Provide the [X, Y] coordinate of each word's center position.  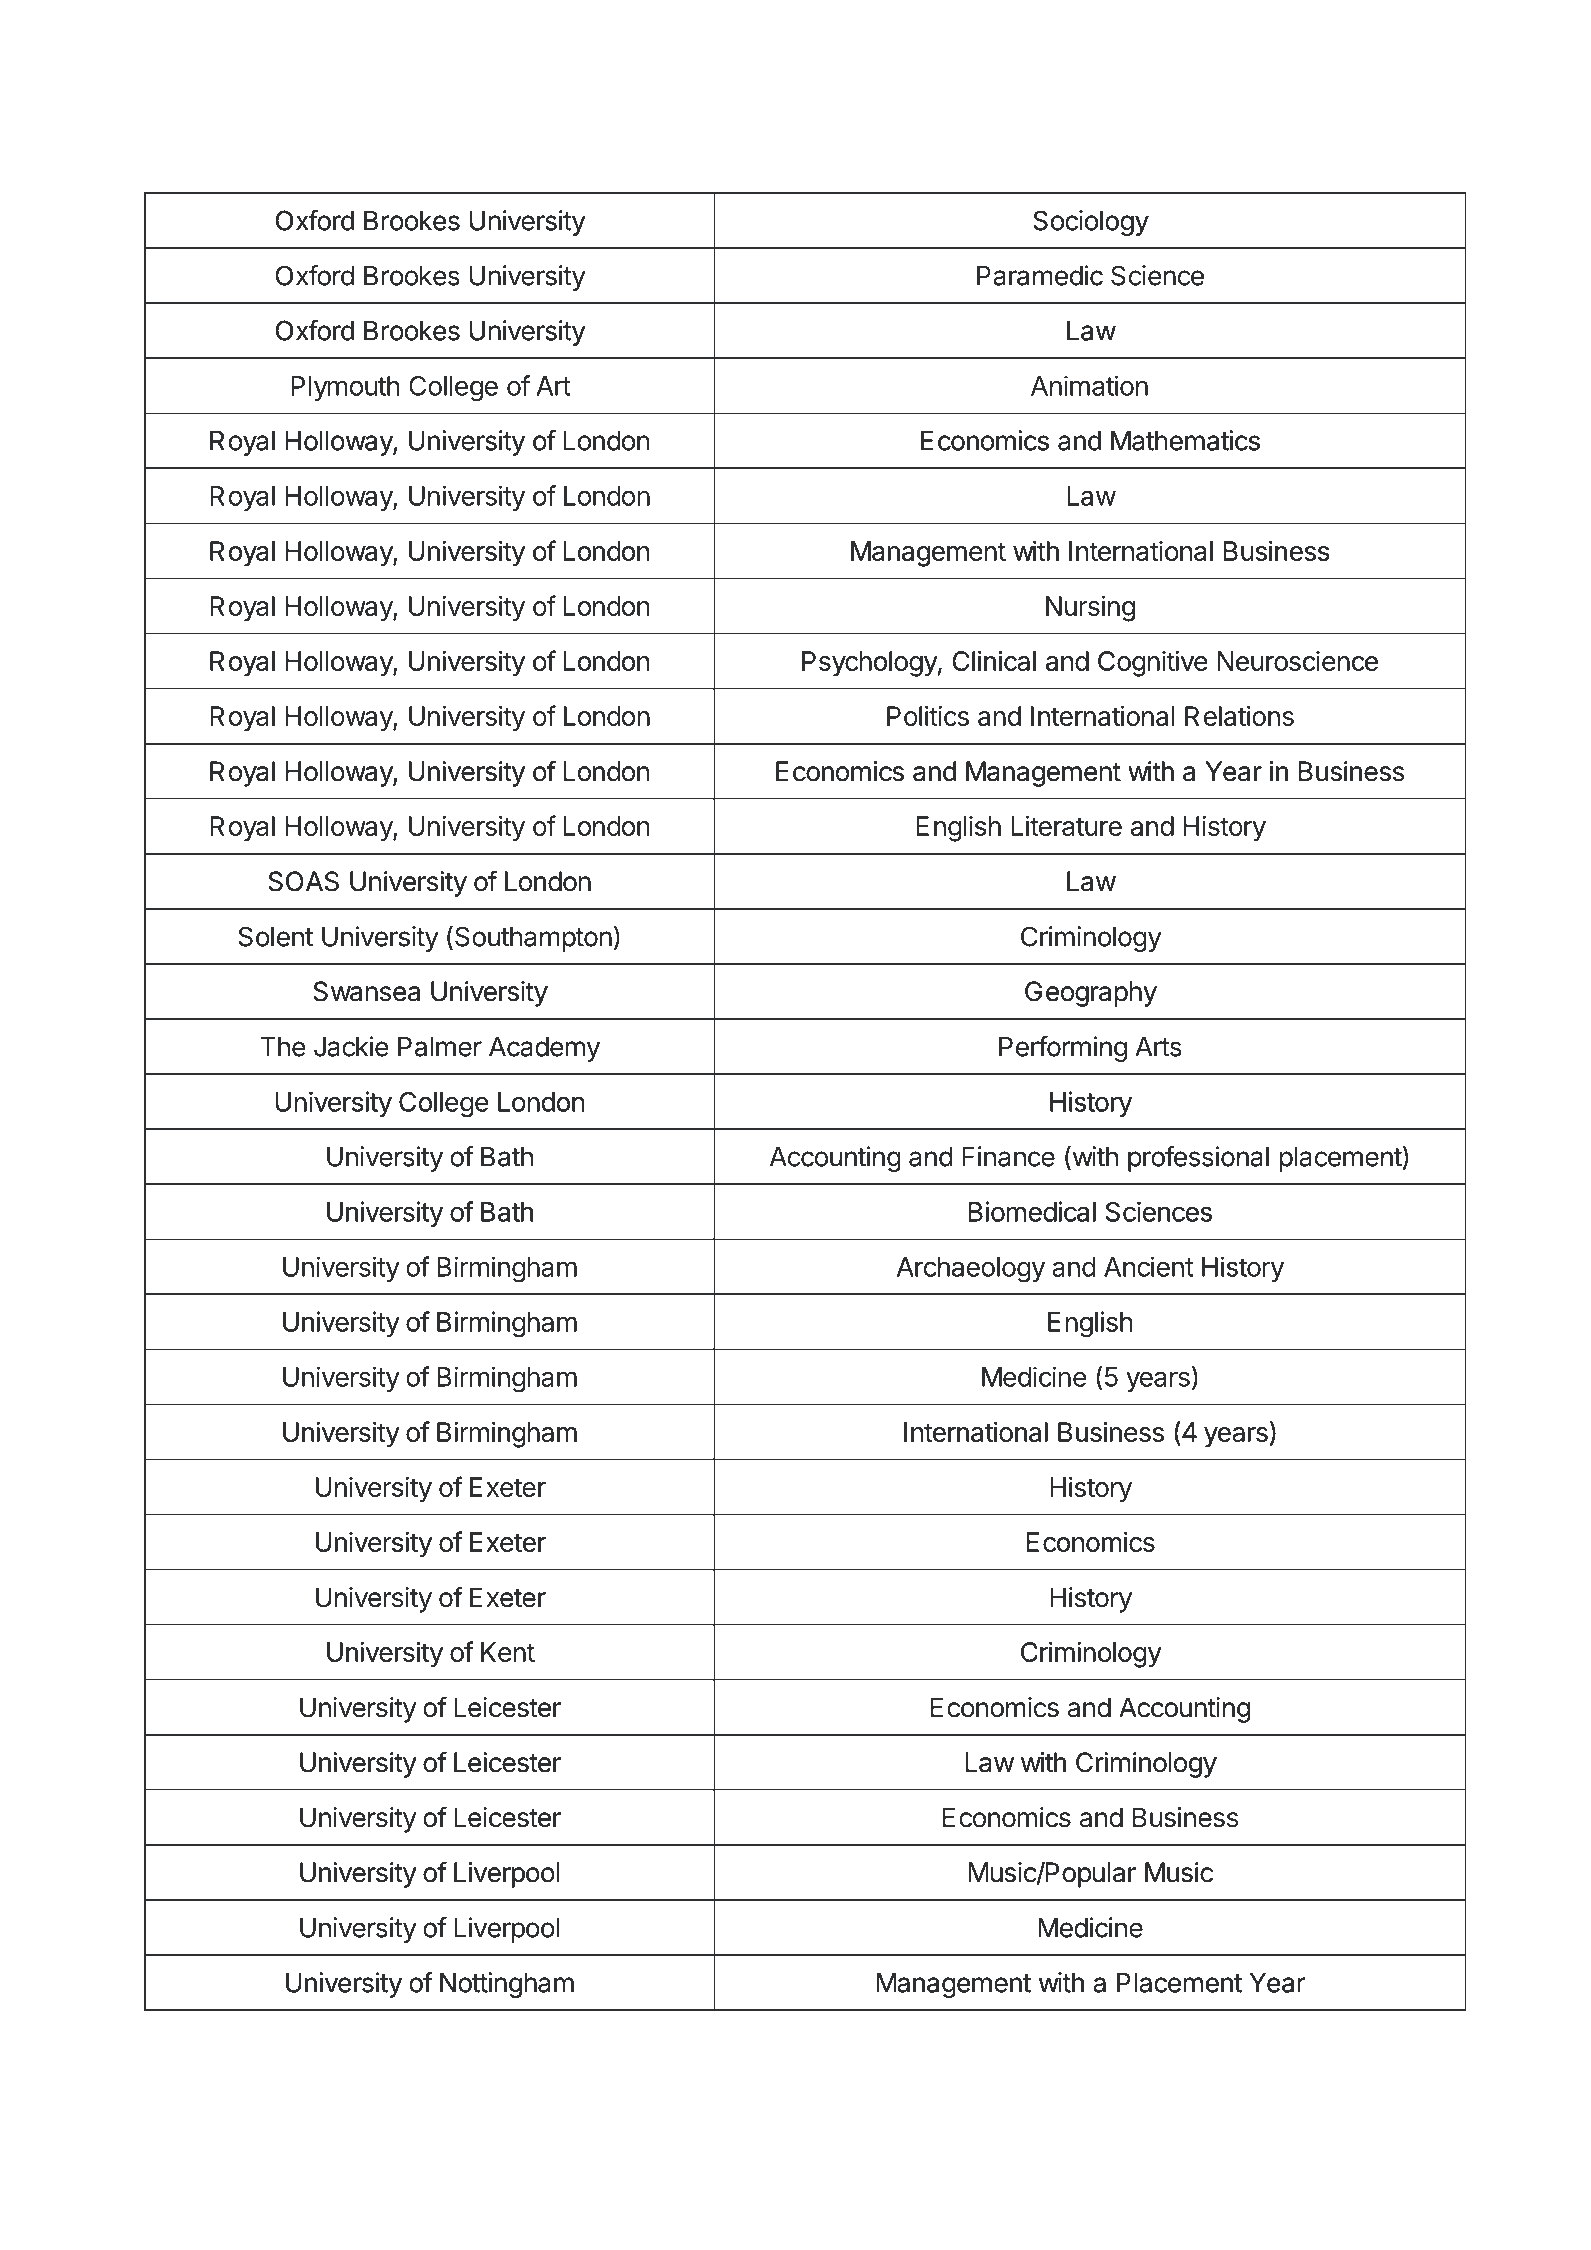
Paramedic [1040, 275]
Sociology [1091, 223]
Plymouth [345, 388]
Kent [508, 1652]
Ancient [1149, 1266]
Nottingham [507, 1985]
